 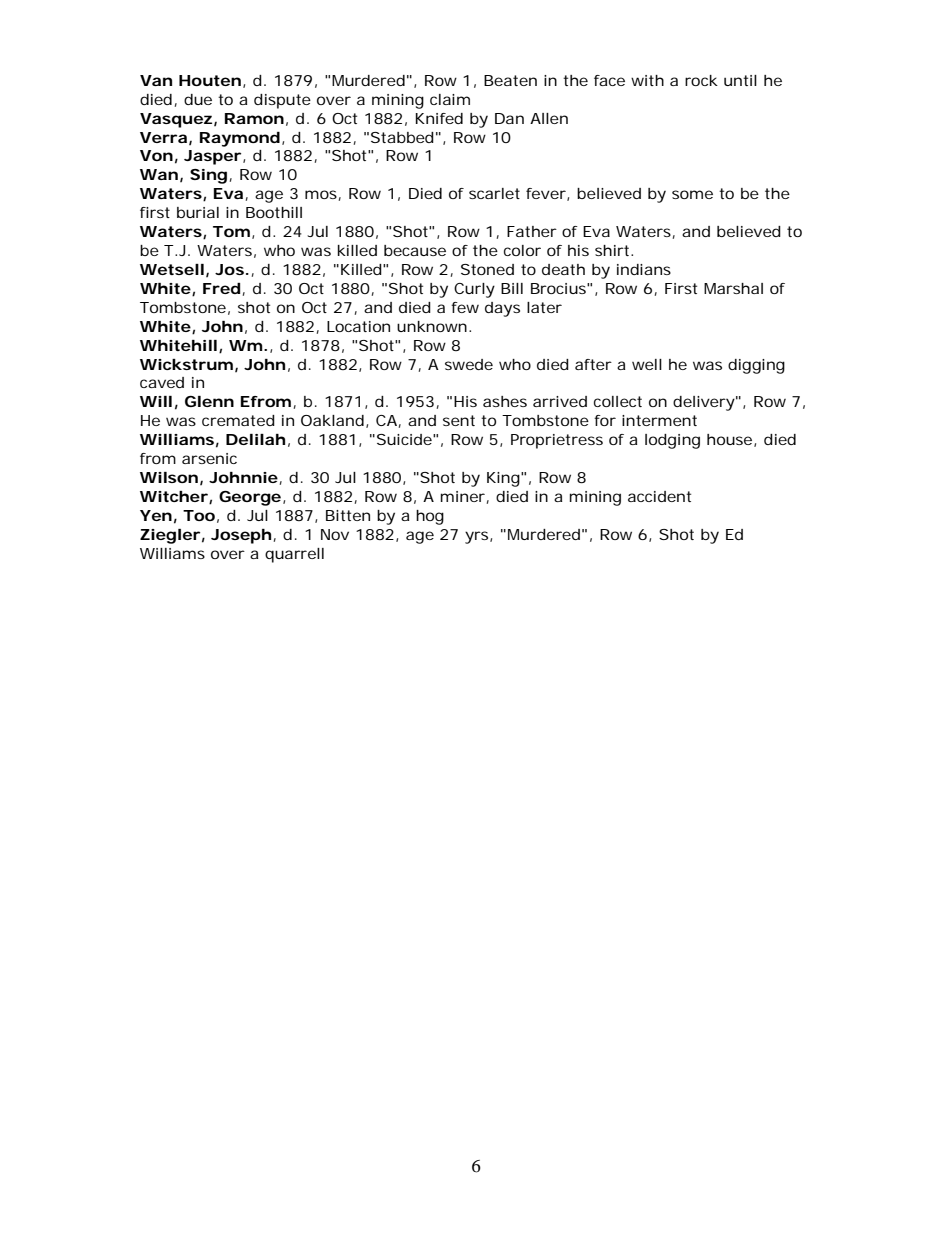 What do you see at coordinates (701, 80) in the page?
I see `rock` at bounding box center [701, 80].
